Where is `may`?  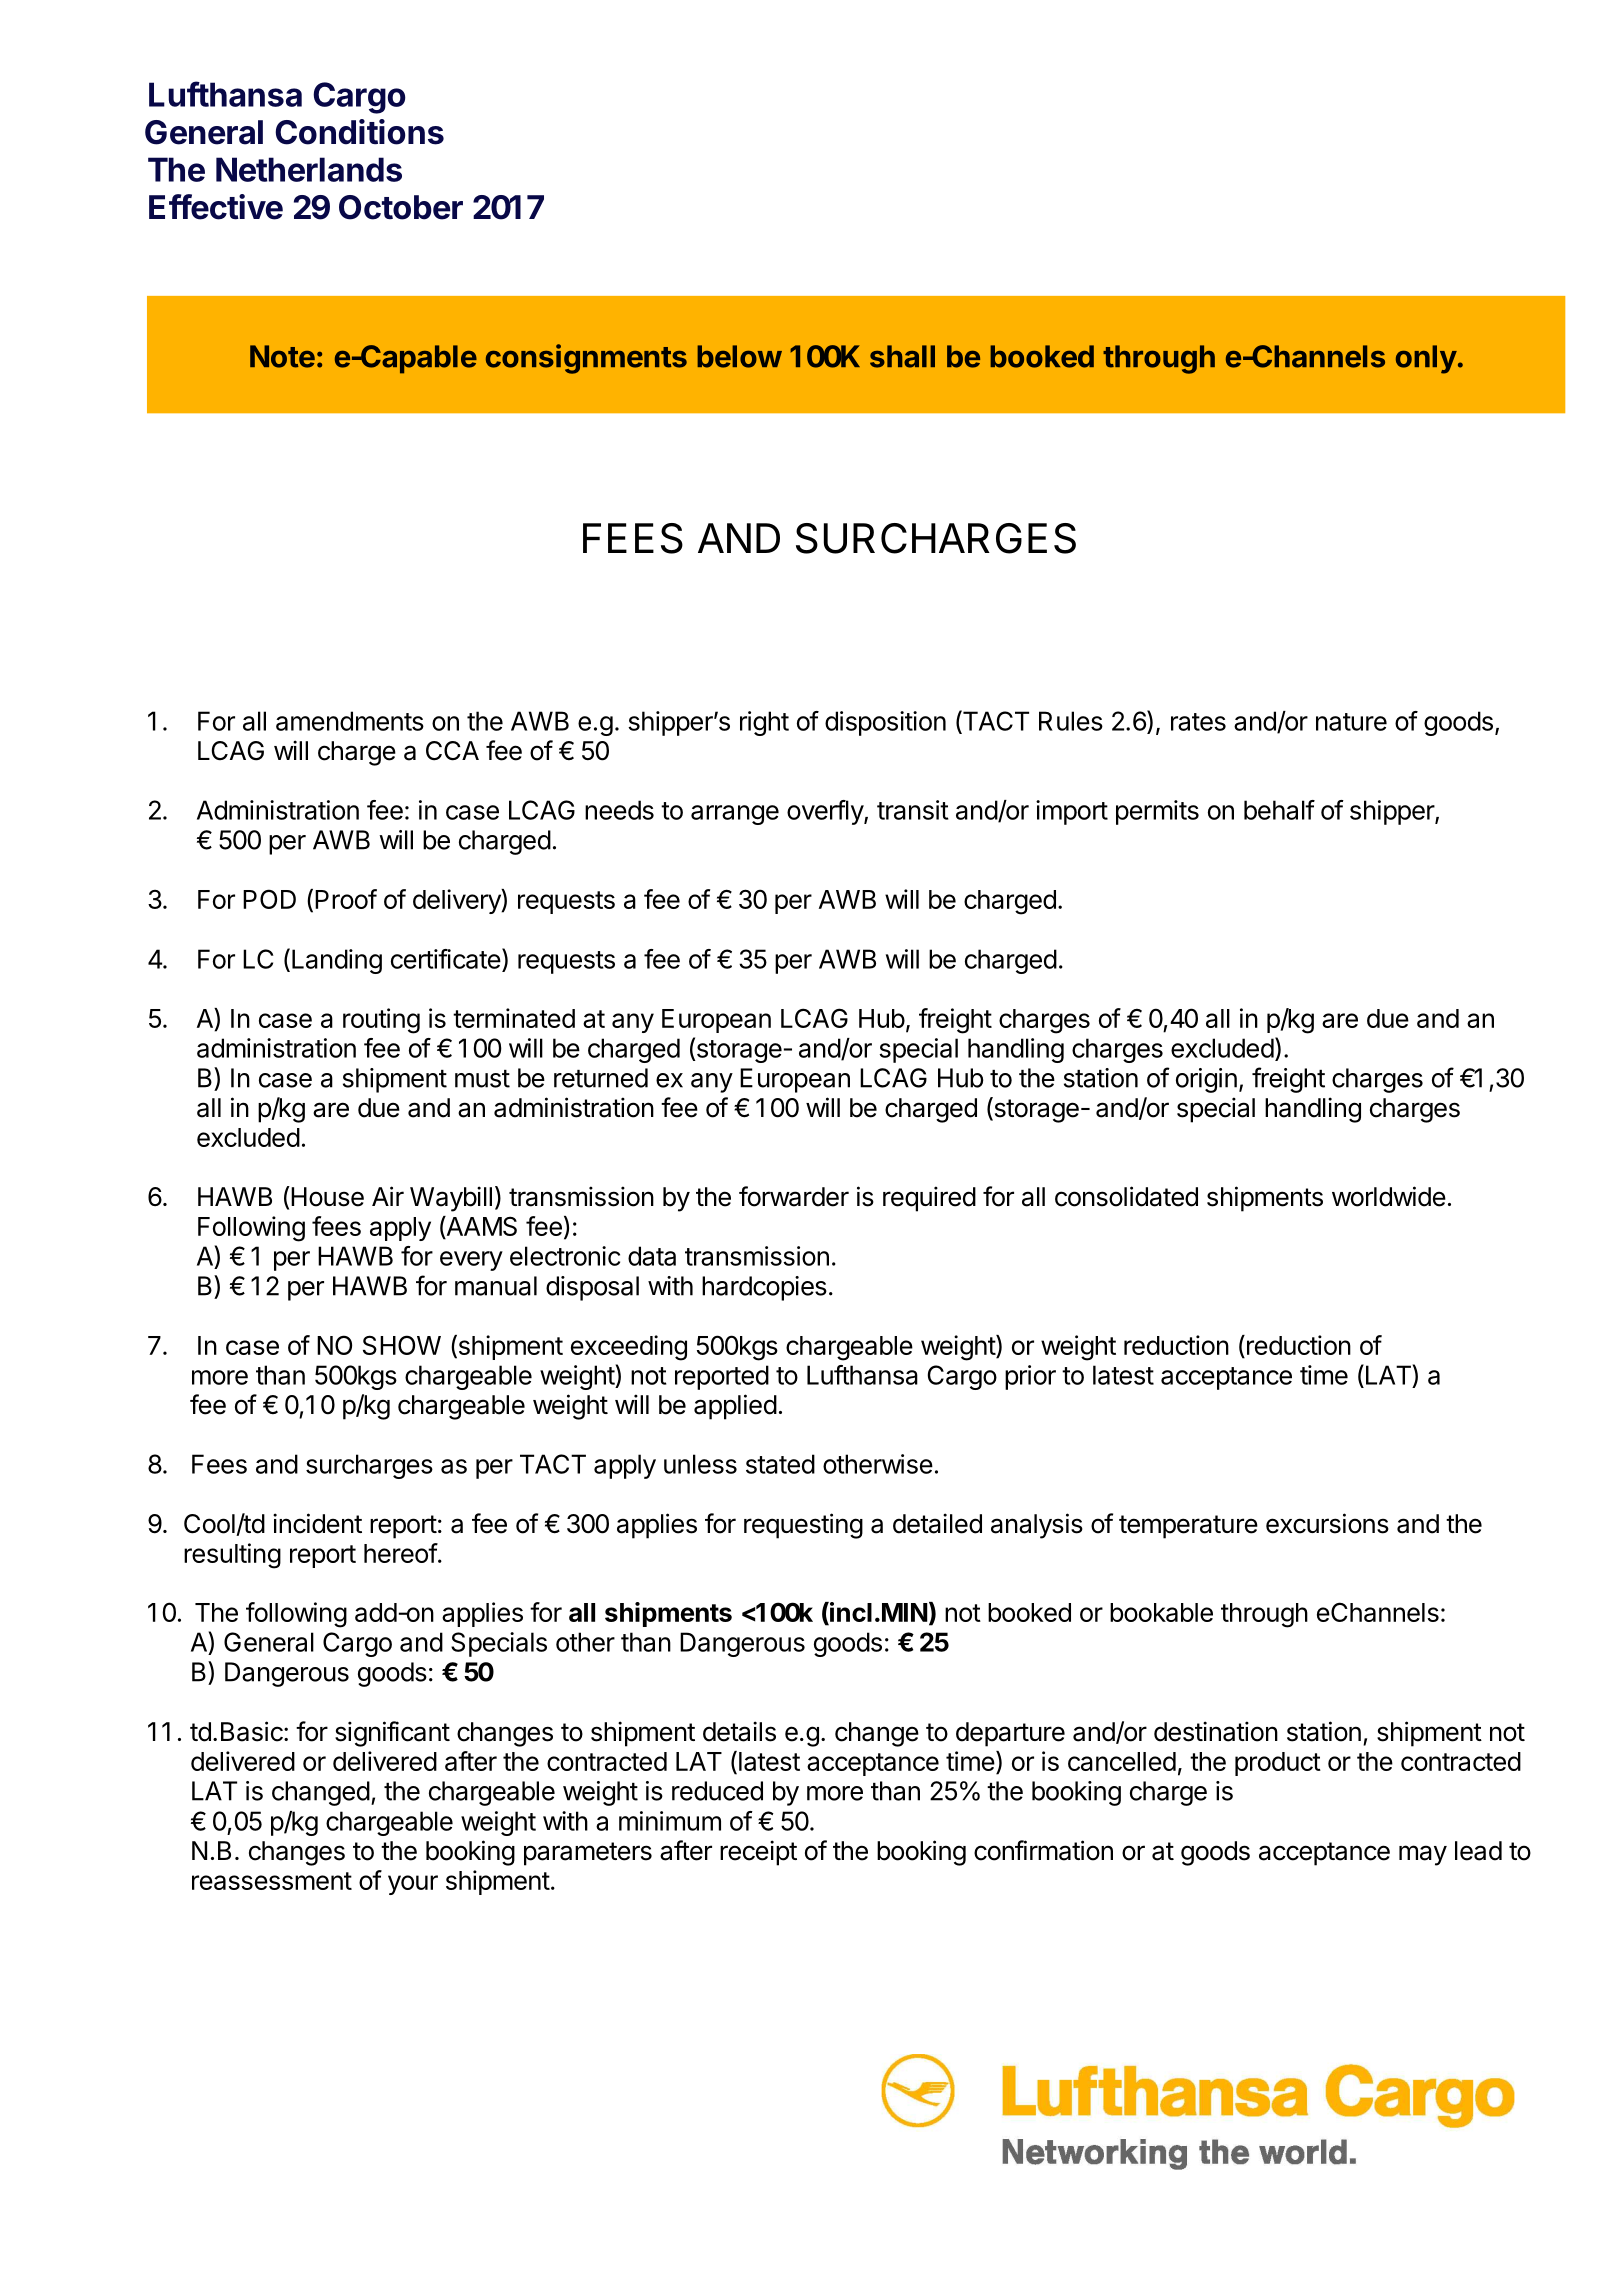
may is located at coordinates (1423, 1855).
